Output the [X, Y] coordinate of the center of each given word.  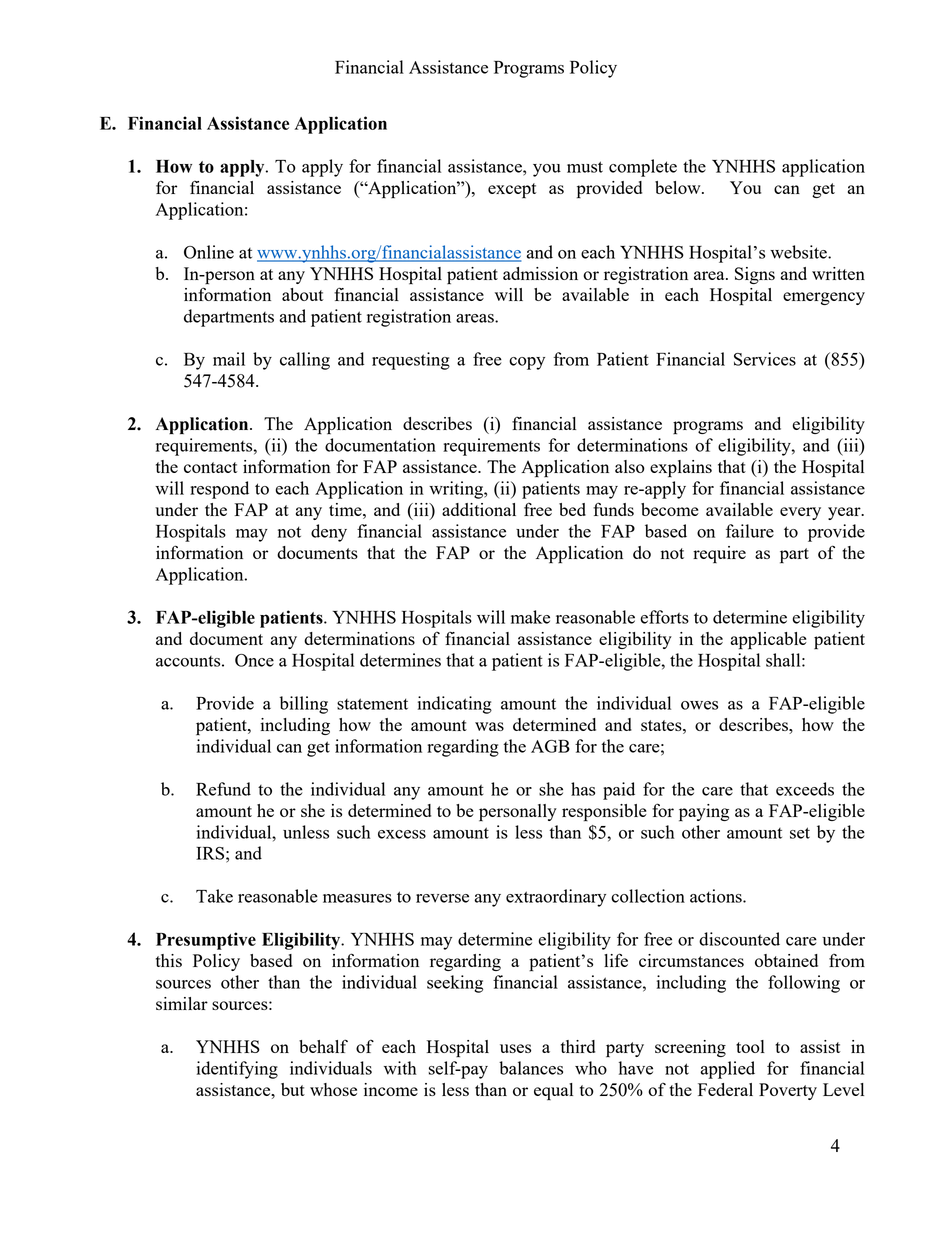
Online [209, 252]
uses [515, 1048]
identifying [237, 1070]
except [512, 191]
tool [750, 1046]
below [679, 187]
